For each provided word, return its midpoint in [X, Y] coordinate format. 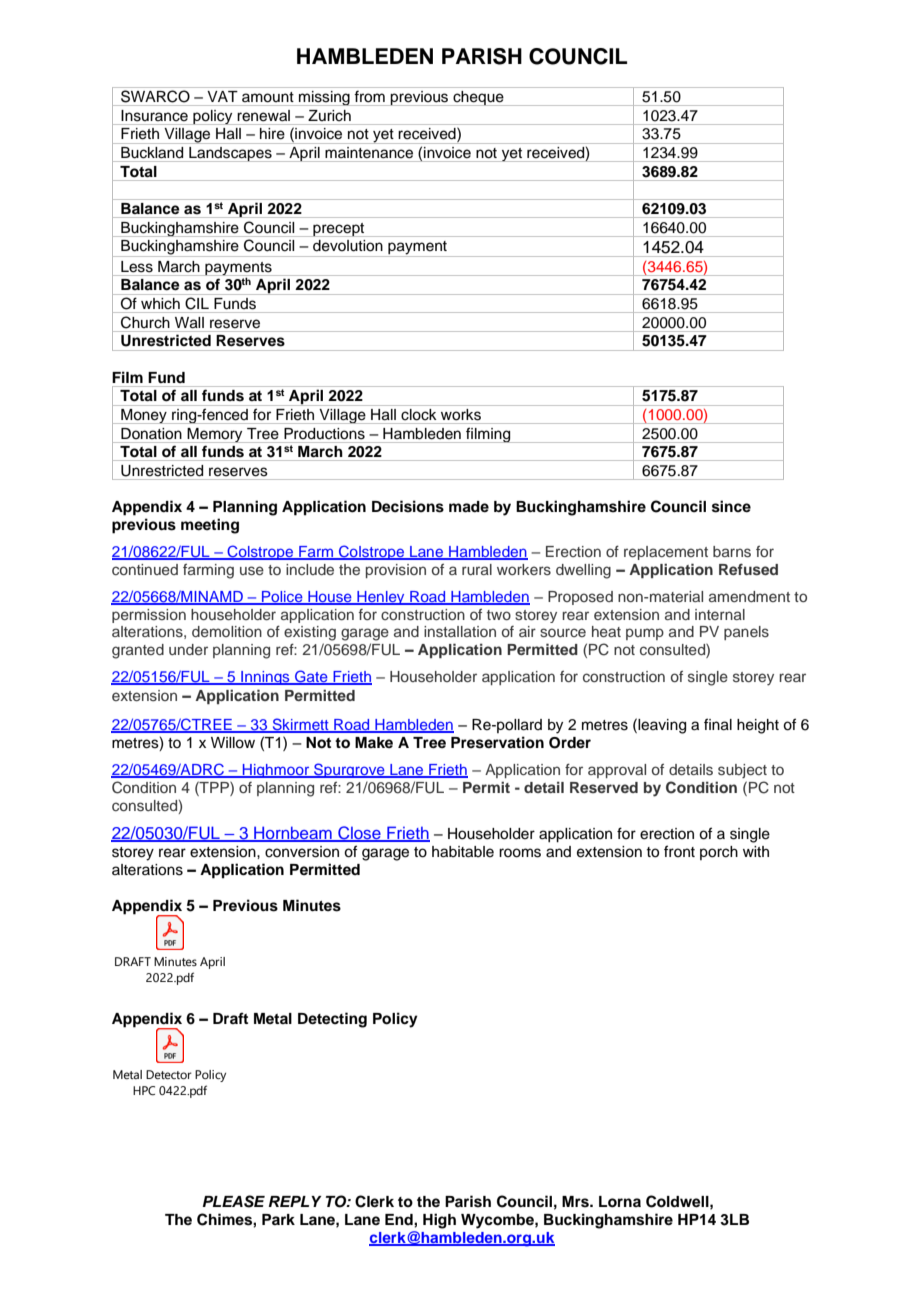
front [679, 851]
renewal [264, 115]
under [188, 649]
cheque [478, 98]
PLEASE [234, 1201]
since [731, 506]
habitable [463, 852]
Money [144, 416]
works [461, 414]
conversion [302, 852]
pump [645, 634]
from [370, 96]
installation [460, 632]
